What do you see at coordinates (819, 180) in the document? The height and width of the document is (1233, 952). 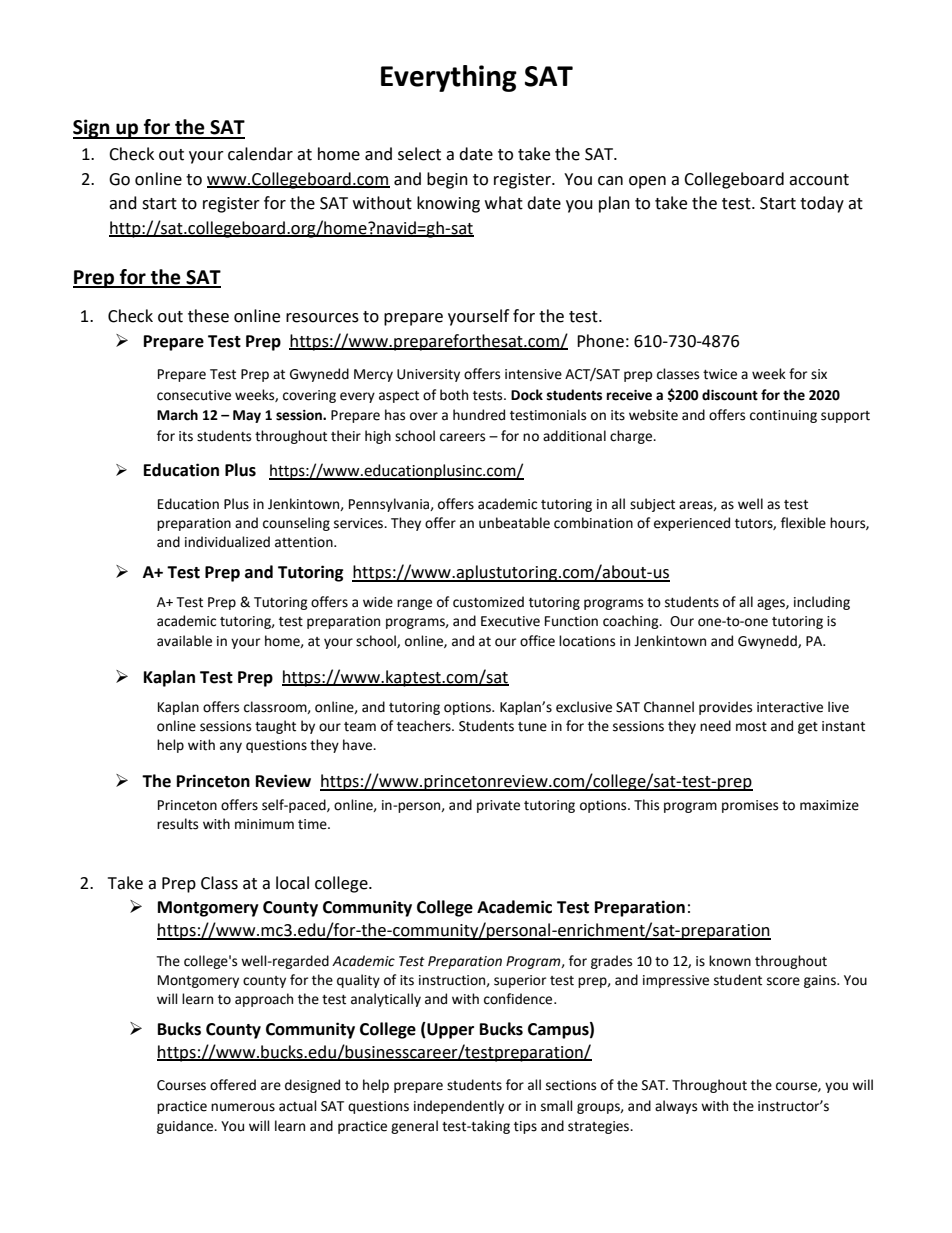 I see `account` at bounding box center [819, 180].
